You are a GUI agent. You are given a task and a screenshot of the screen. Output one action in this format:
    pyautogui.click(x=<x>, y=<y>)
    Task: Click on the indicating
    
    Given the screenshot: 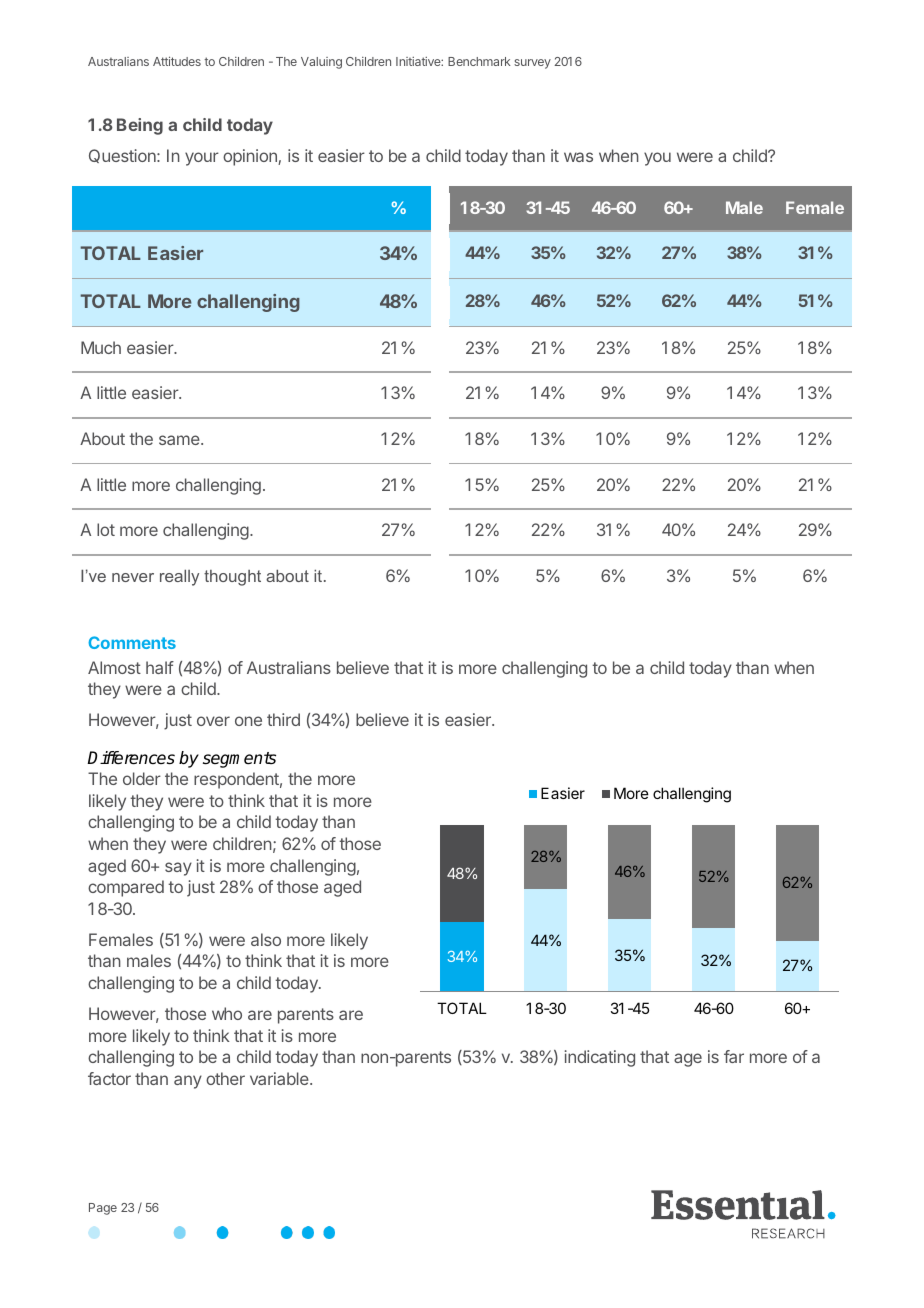 What is the action you would take?
    pyautogui.click(x=600, y=1058)
